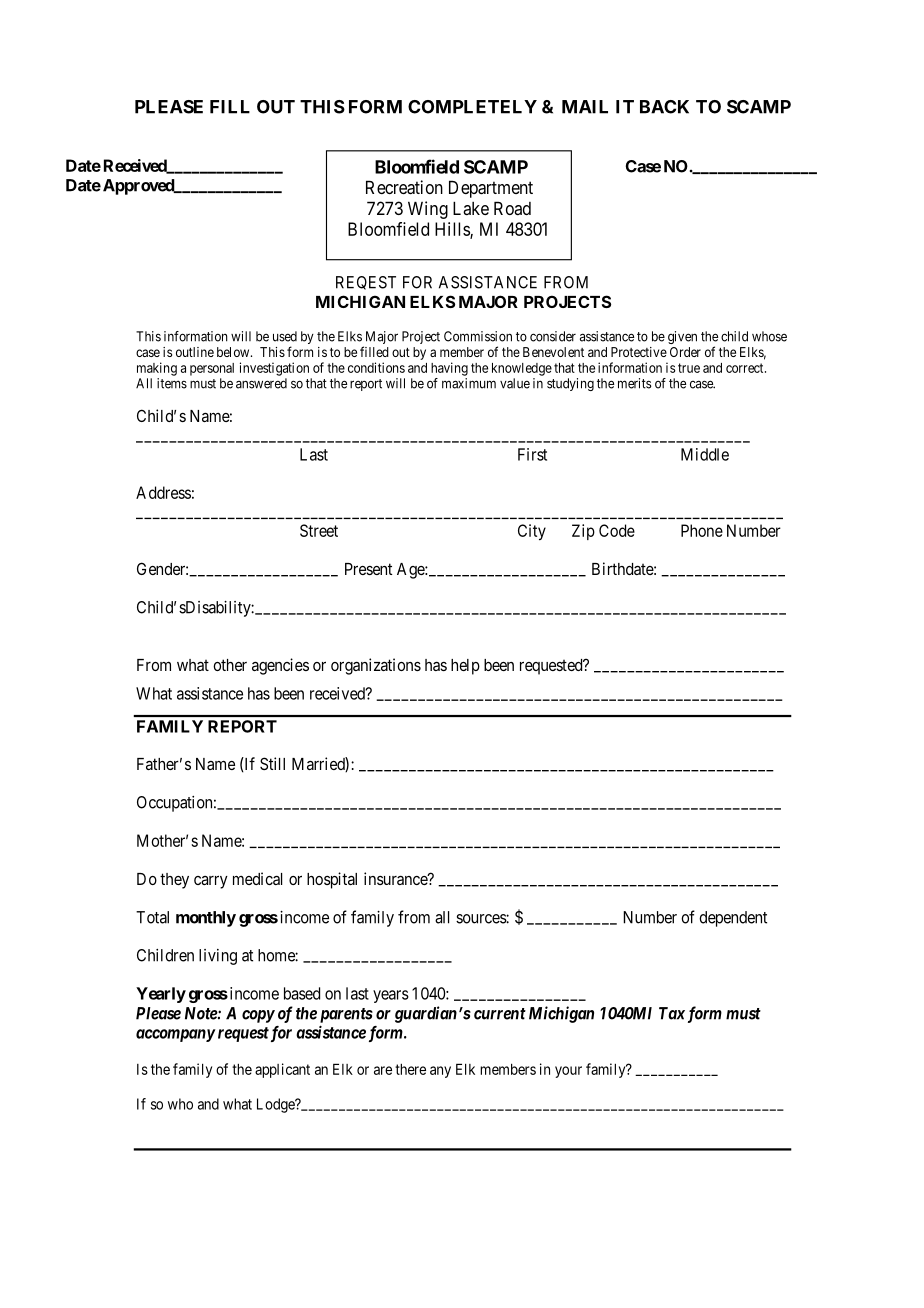  I want to click on maximum, so click(469, 383).
